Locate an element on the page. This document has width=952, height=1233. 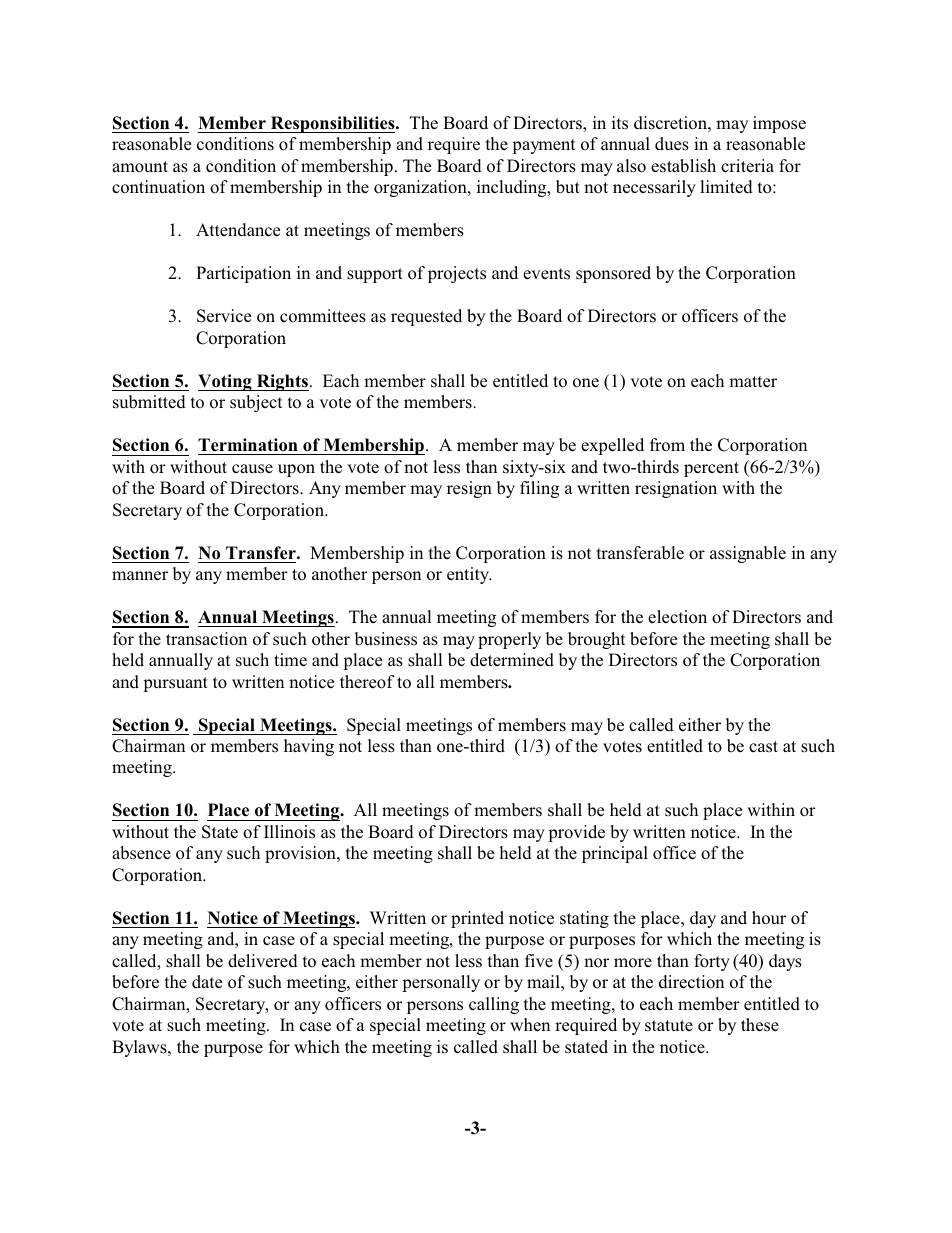
election is located at coordinates (677, 617).
